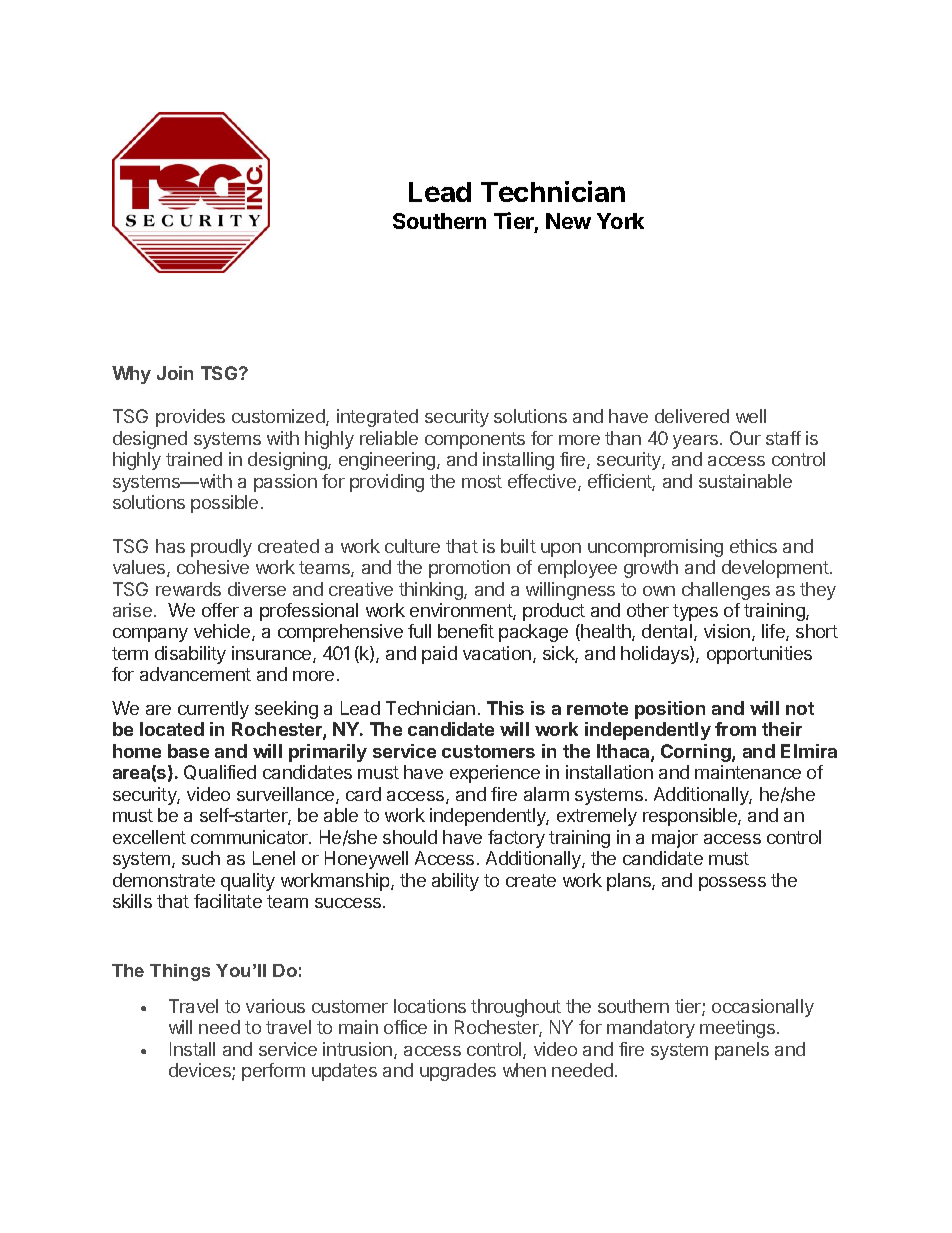 The image size is (952, 1233). Describe the element at coordinates (732, 884) in the image. I see `possess` at that location.
